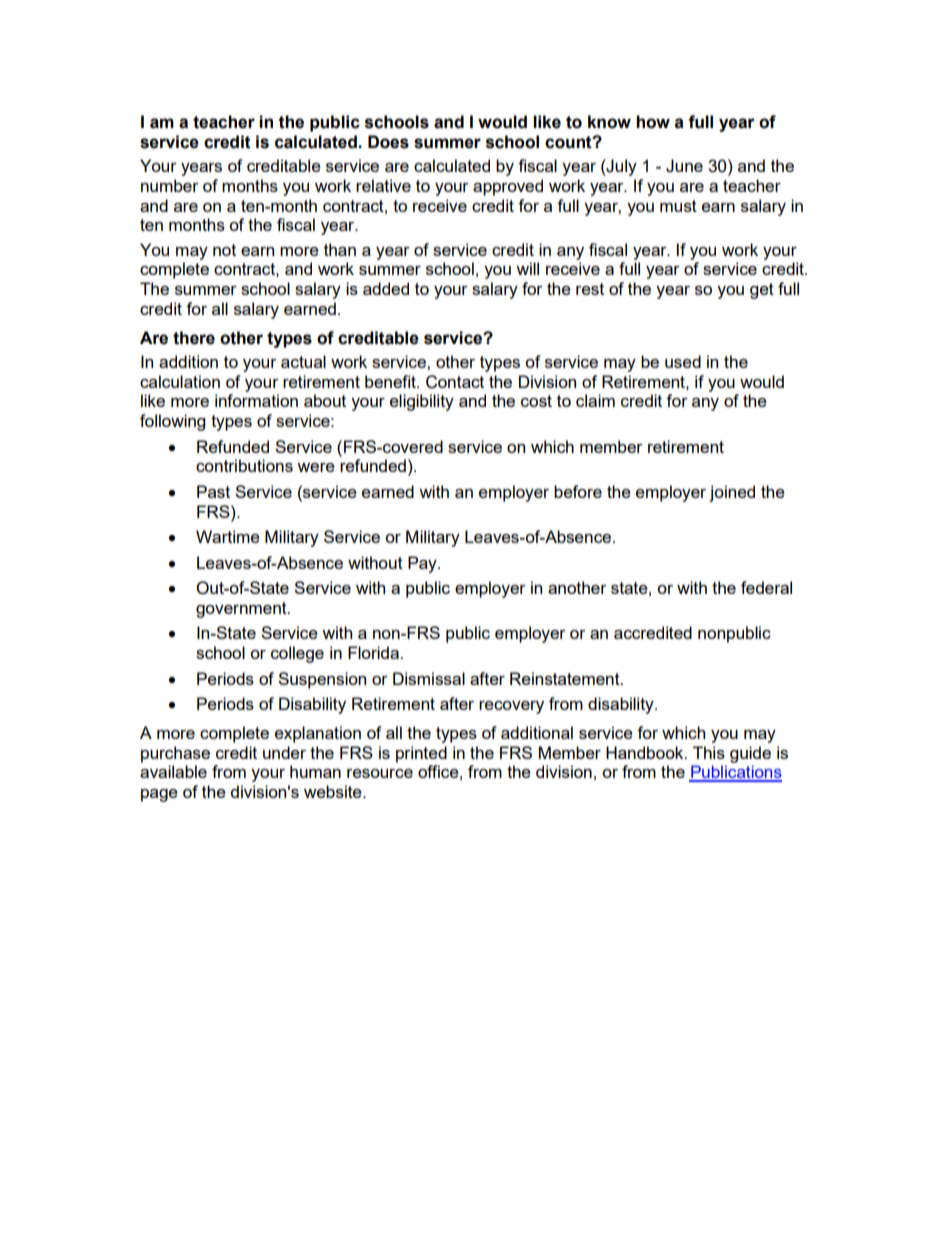  I want to click on June, so click(684, 166).
